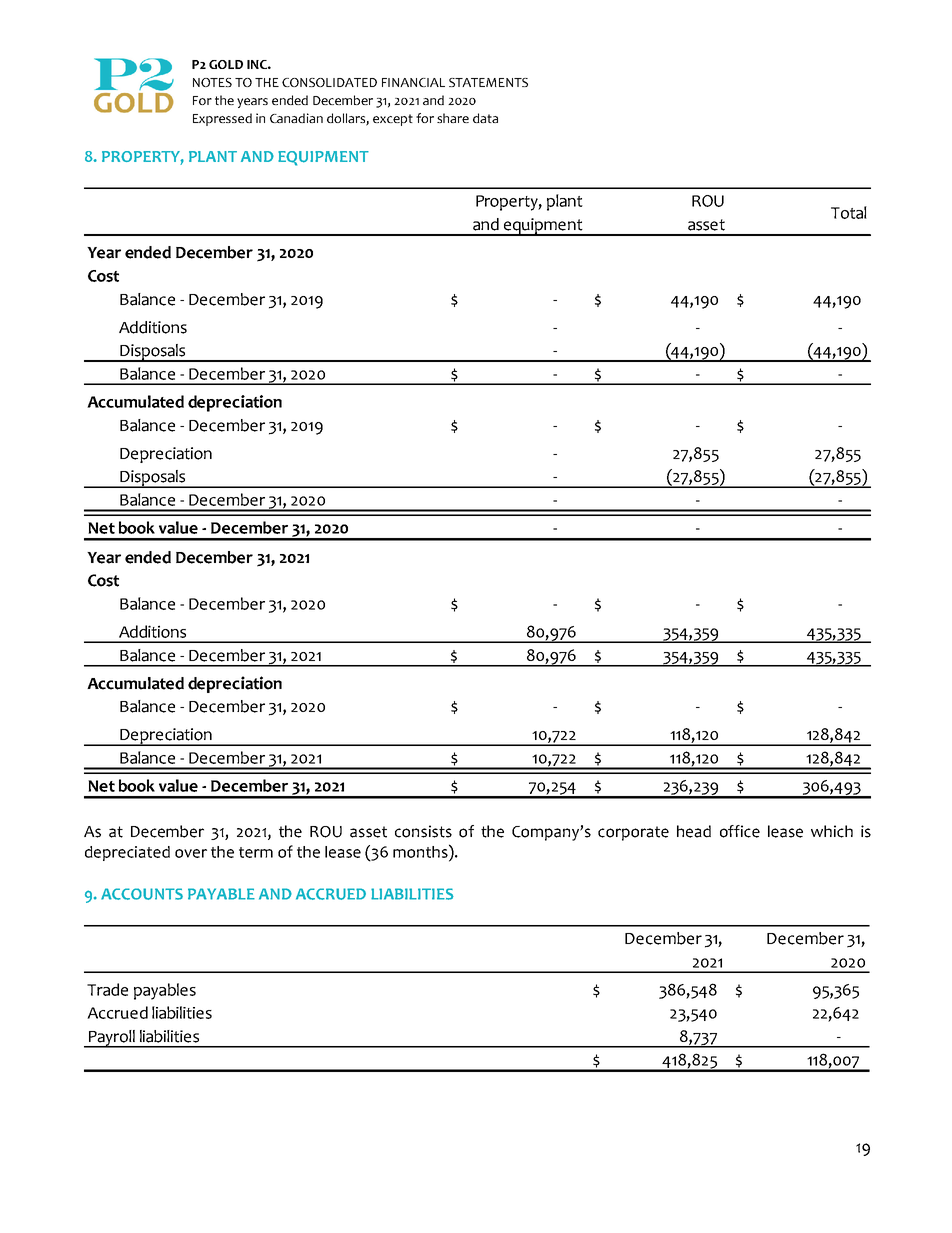 This screenshot has height=1233, width=952. Describe the element at coordinates (740, 831) in the screenshot. I see `office` at that location.
